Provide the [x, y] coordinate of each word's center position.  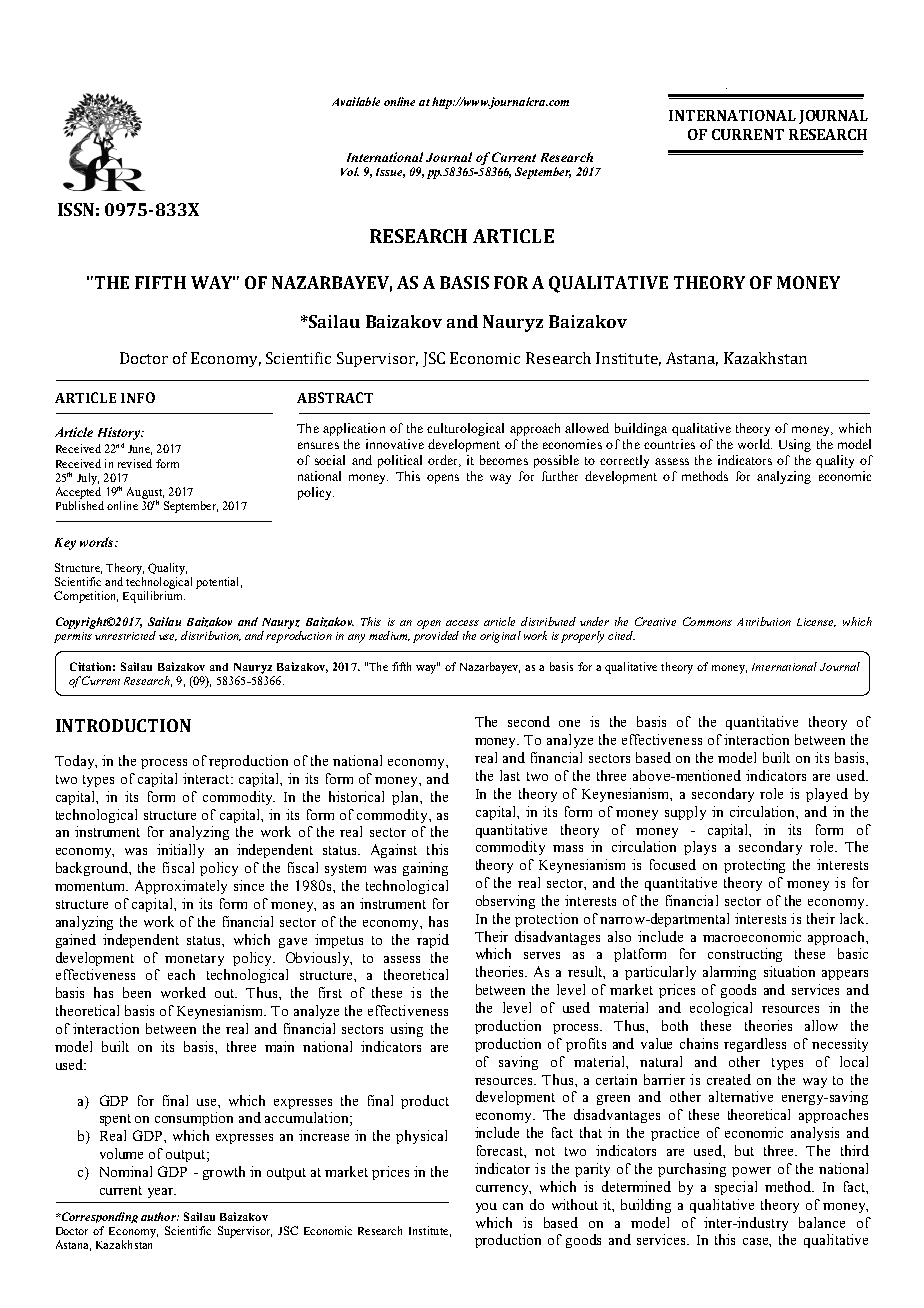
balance [822, 1222]
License [816, 622]
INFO [138, 397]
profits [586, 1045]
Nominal [126, 1171]
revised [135, 463]
